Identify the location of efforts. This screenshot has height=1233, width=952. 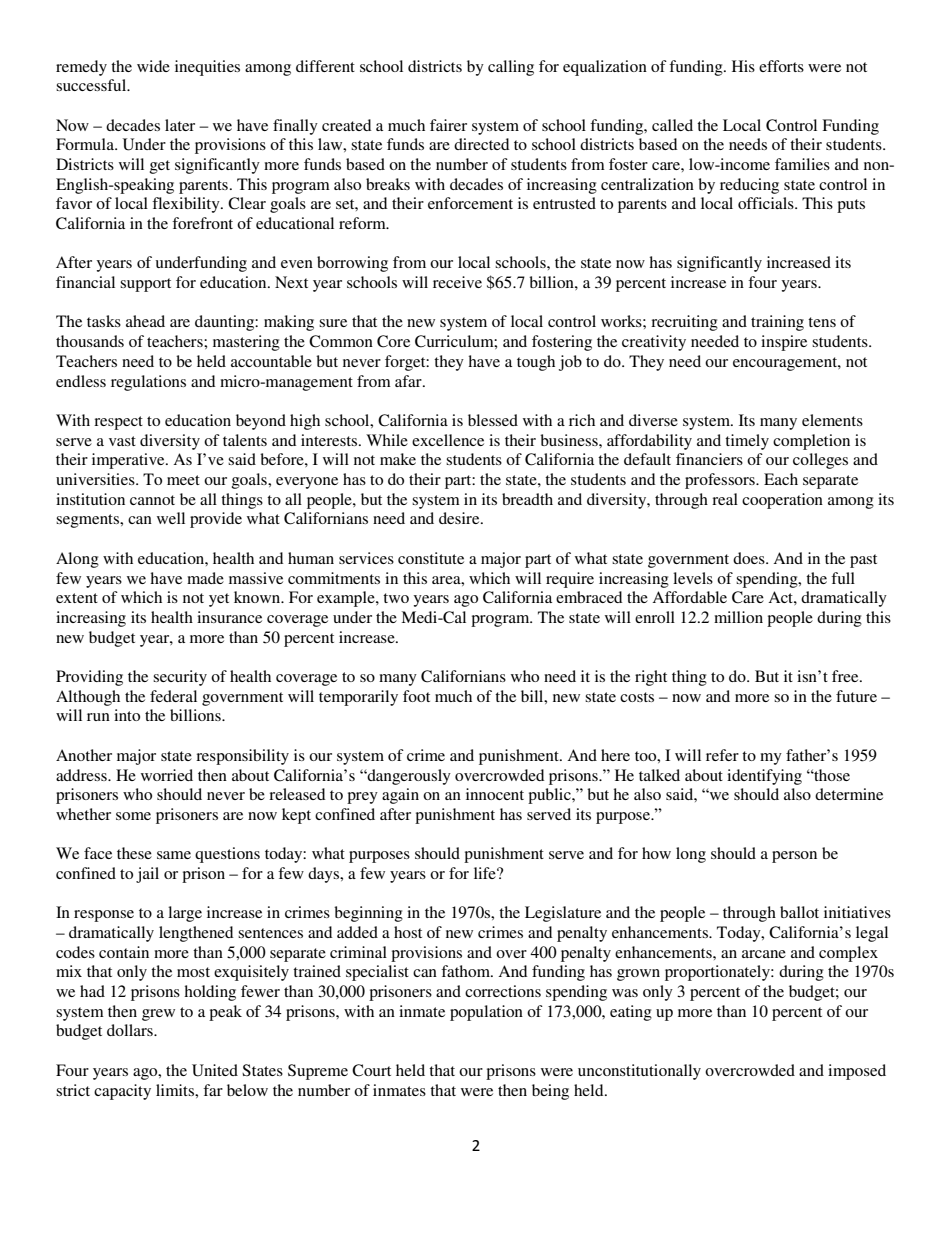
(781, 66).
